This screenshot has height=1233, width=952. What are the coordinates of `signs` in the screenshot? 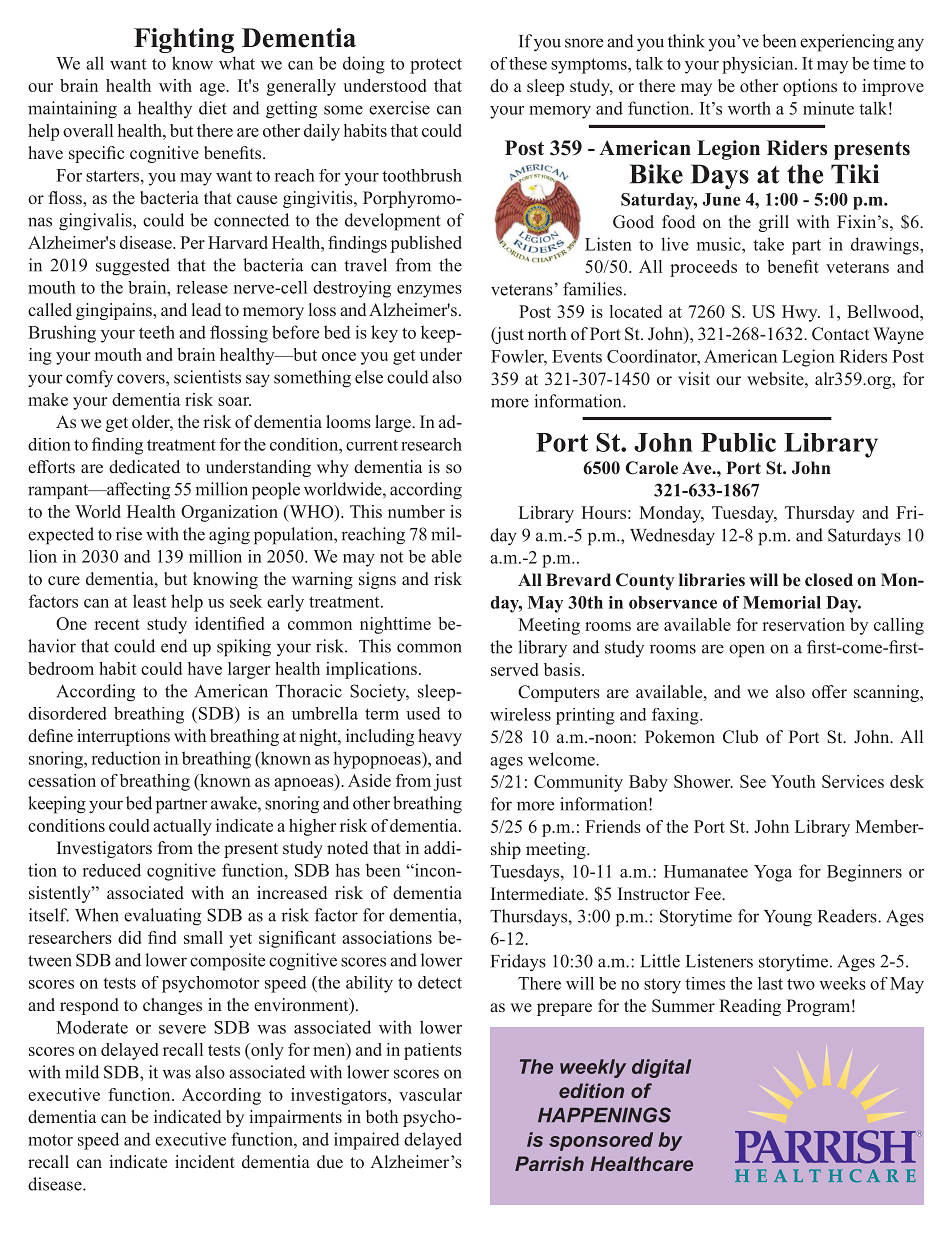 It's located at (377, 580).
